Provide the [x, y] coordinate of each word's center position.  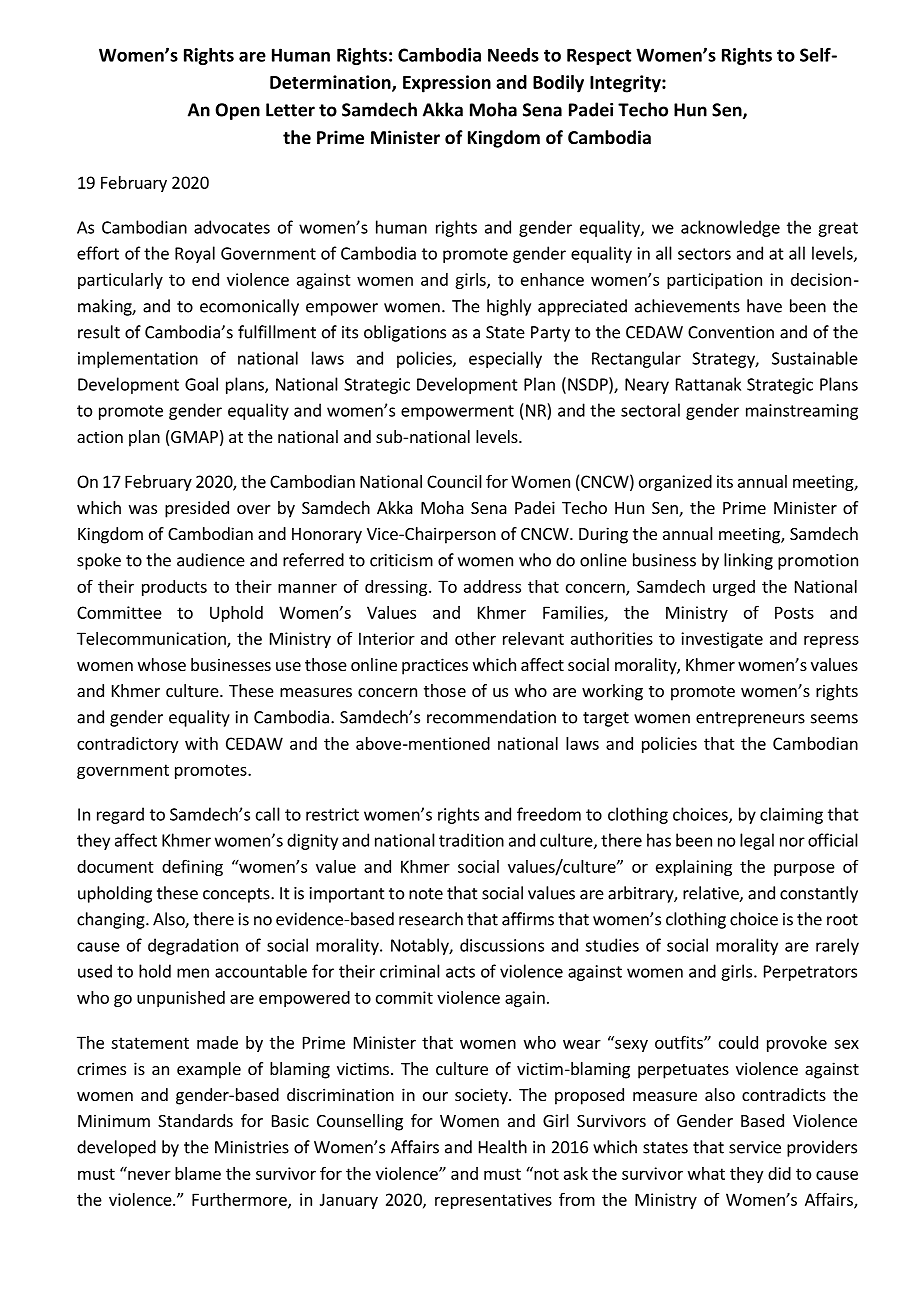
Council [454, 481]
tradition [471, 840]
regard [120, 815]
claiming [791, 815]
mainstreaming [802, 412]
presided [197, 509]
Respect [599, 56]
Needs [513, 55]
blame [198, 1173]
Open [238, 111]
